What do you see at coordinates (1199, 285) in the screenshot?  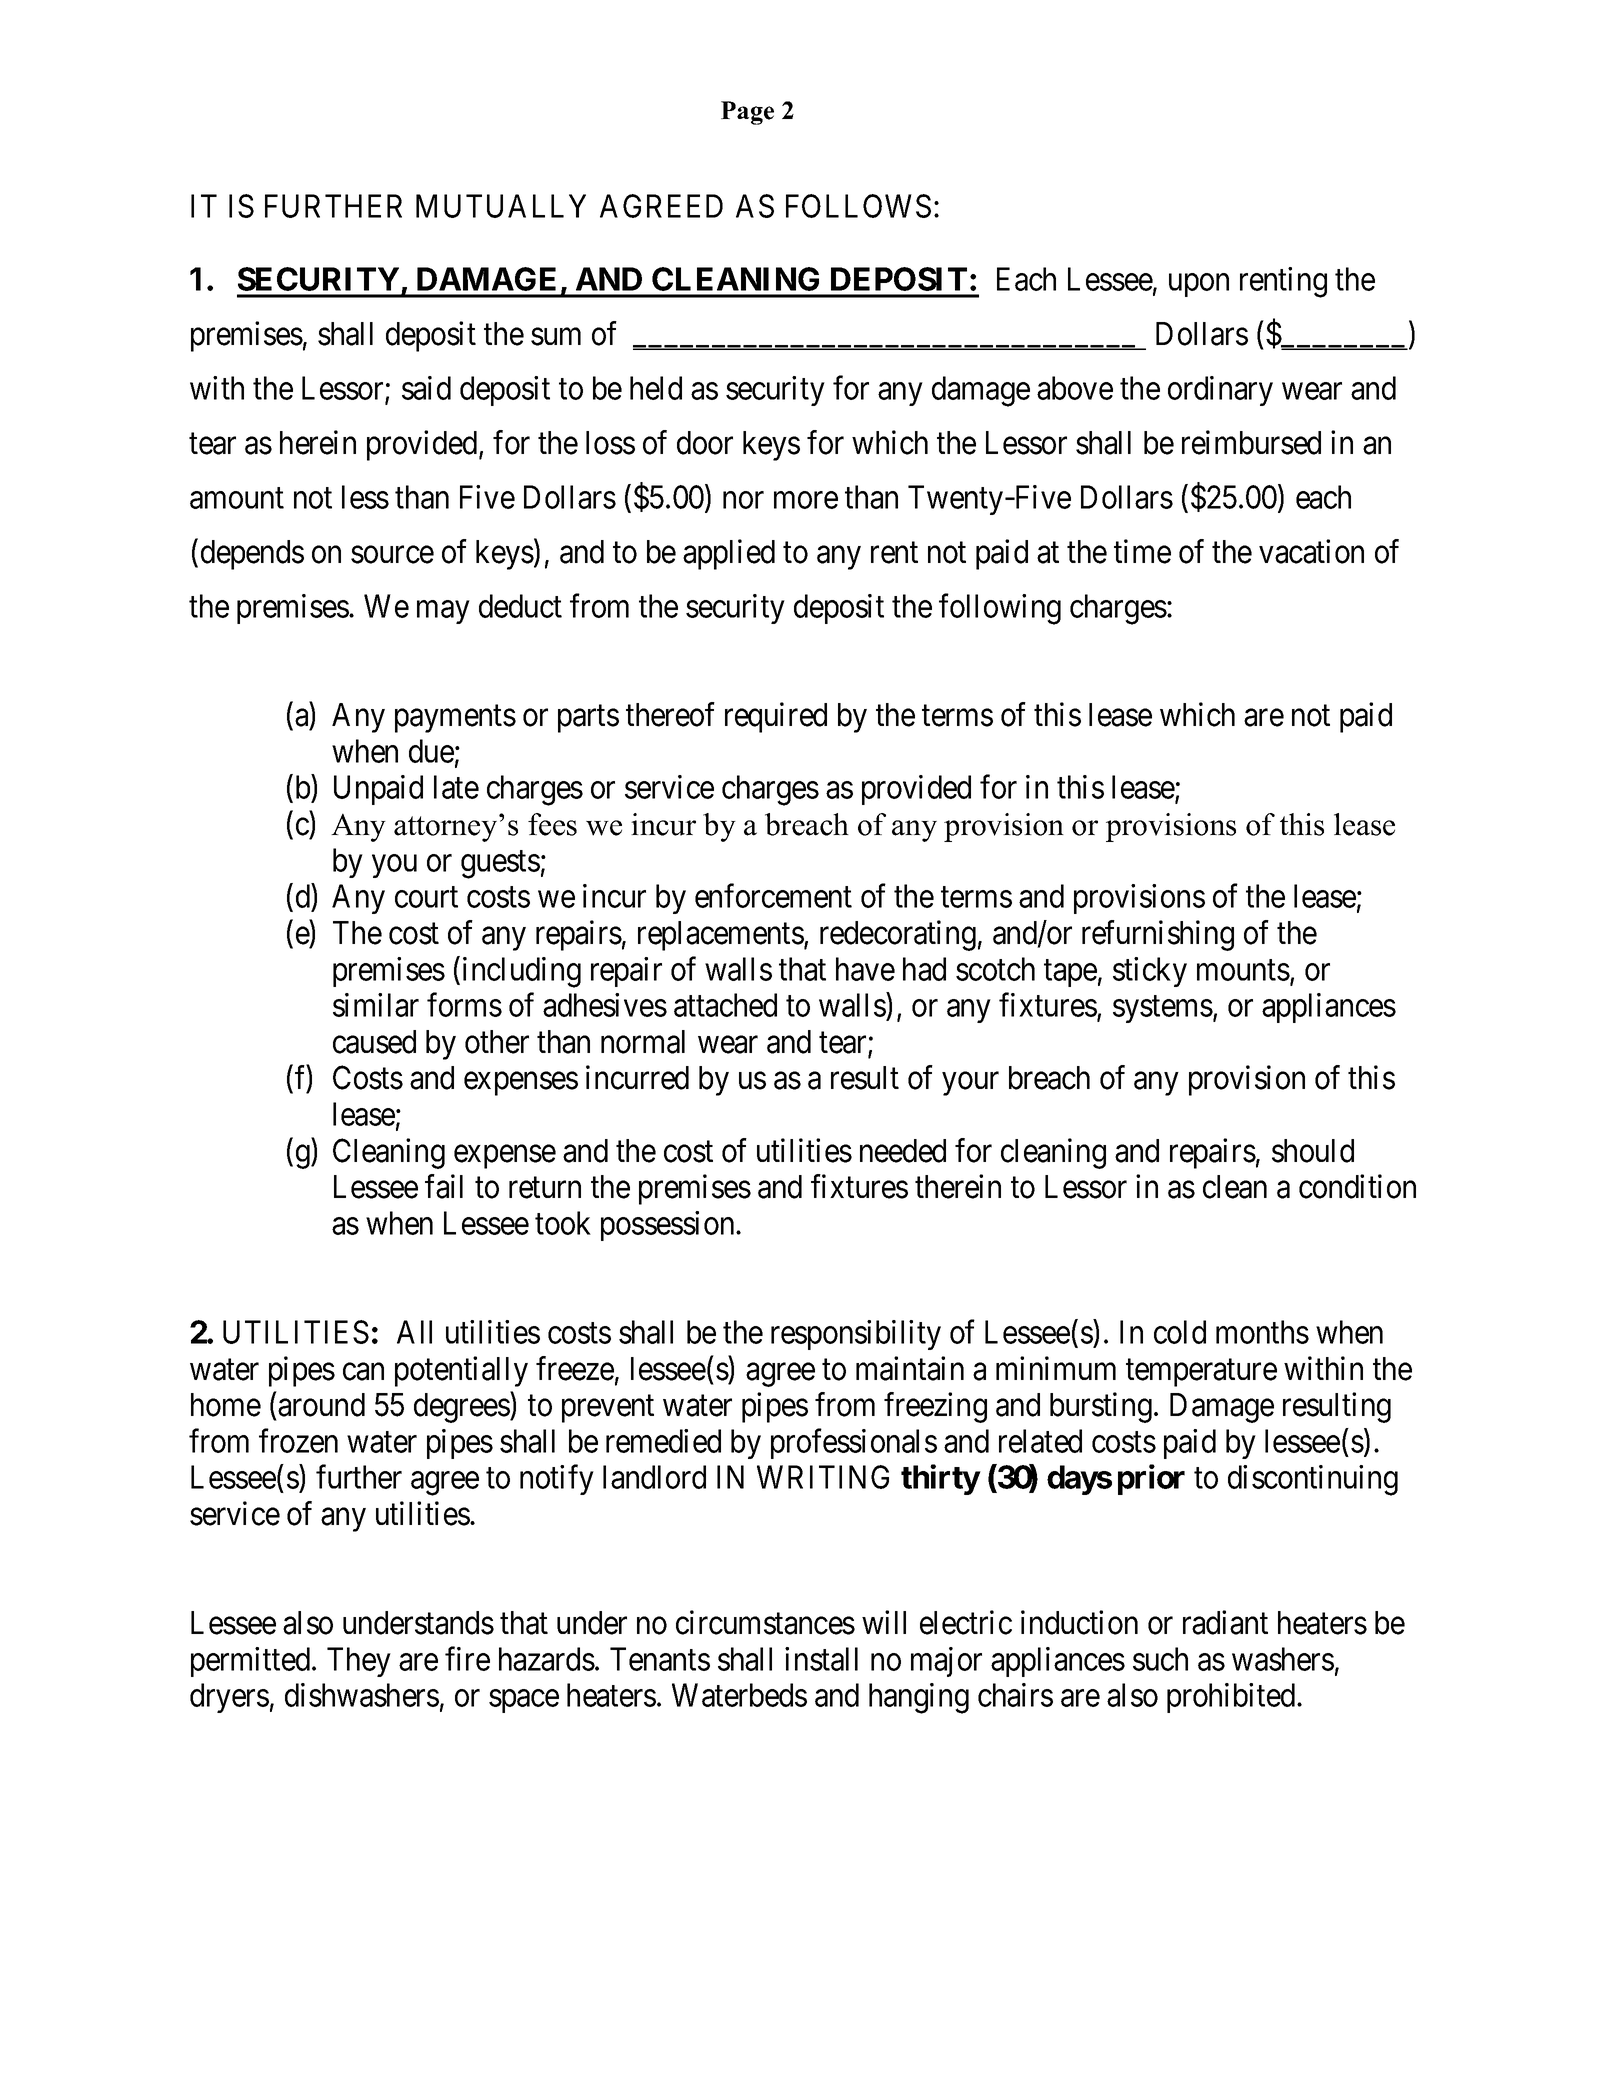 I see `upon` at bounding box center [1199, 285].
